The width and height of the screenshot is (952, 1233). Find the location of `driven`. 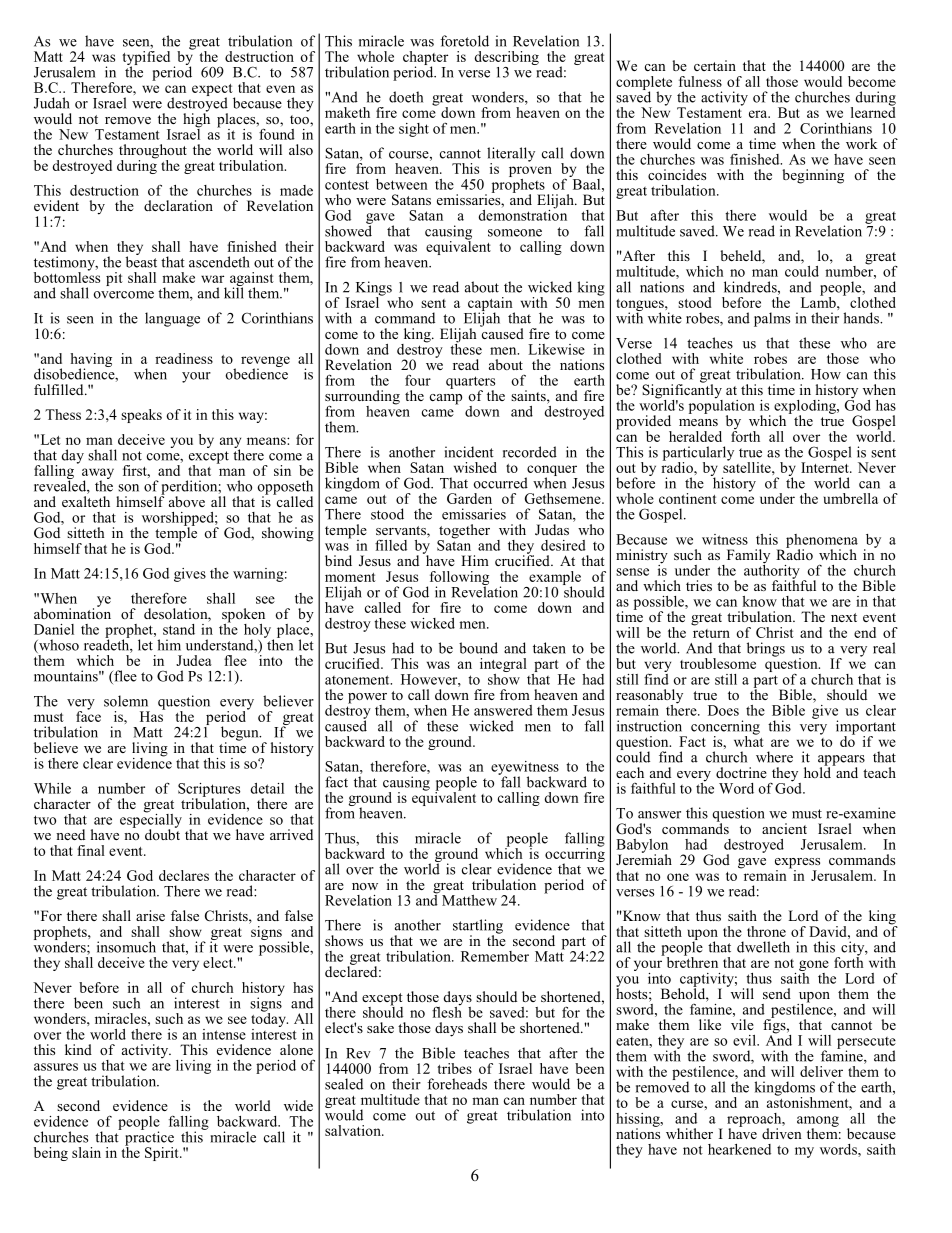

driven is located at coordinates (782, 1133).
